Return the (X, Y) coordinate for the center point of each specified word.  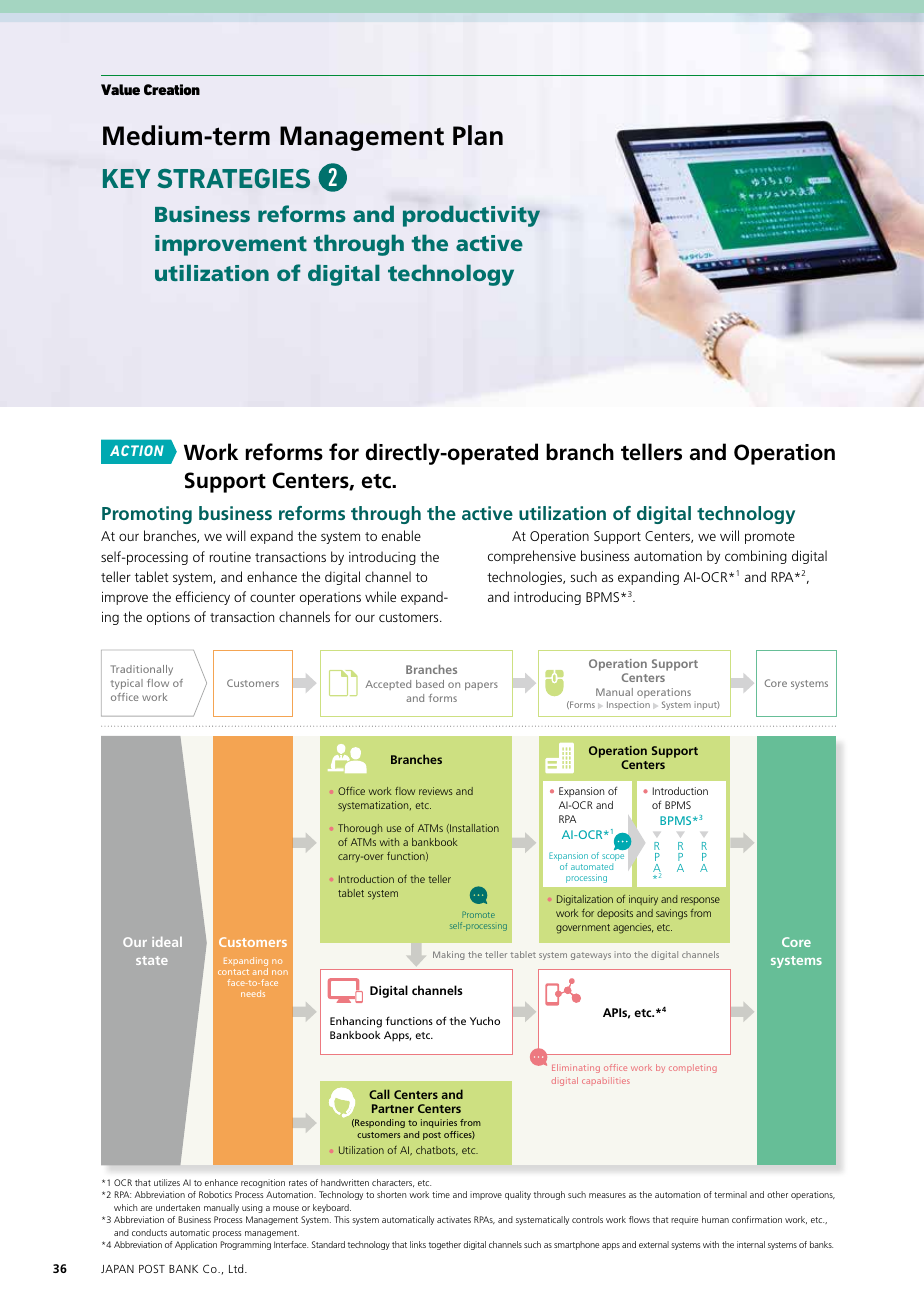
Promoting (147, 515)
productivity (471, 216)
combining (756, 557)
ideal (167, 942)
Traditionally (142, 670)
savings (672, 914)
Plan (478, 135)
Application (196, 1245)
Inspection (628, 705)
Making (449, 955)
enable (401, 535)
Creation (172, 89)
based (430, 684)
